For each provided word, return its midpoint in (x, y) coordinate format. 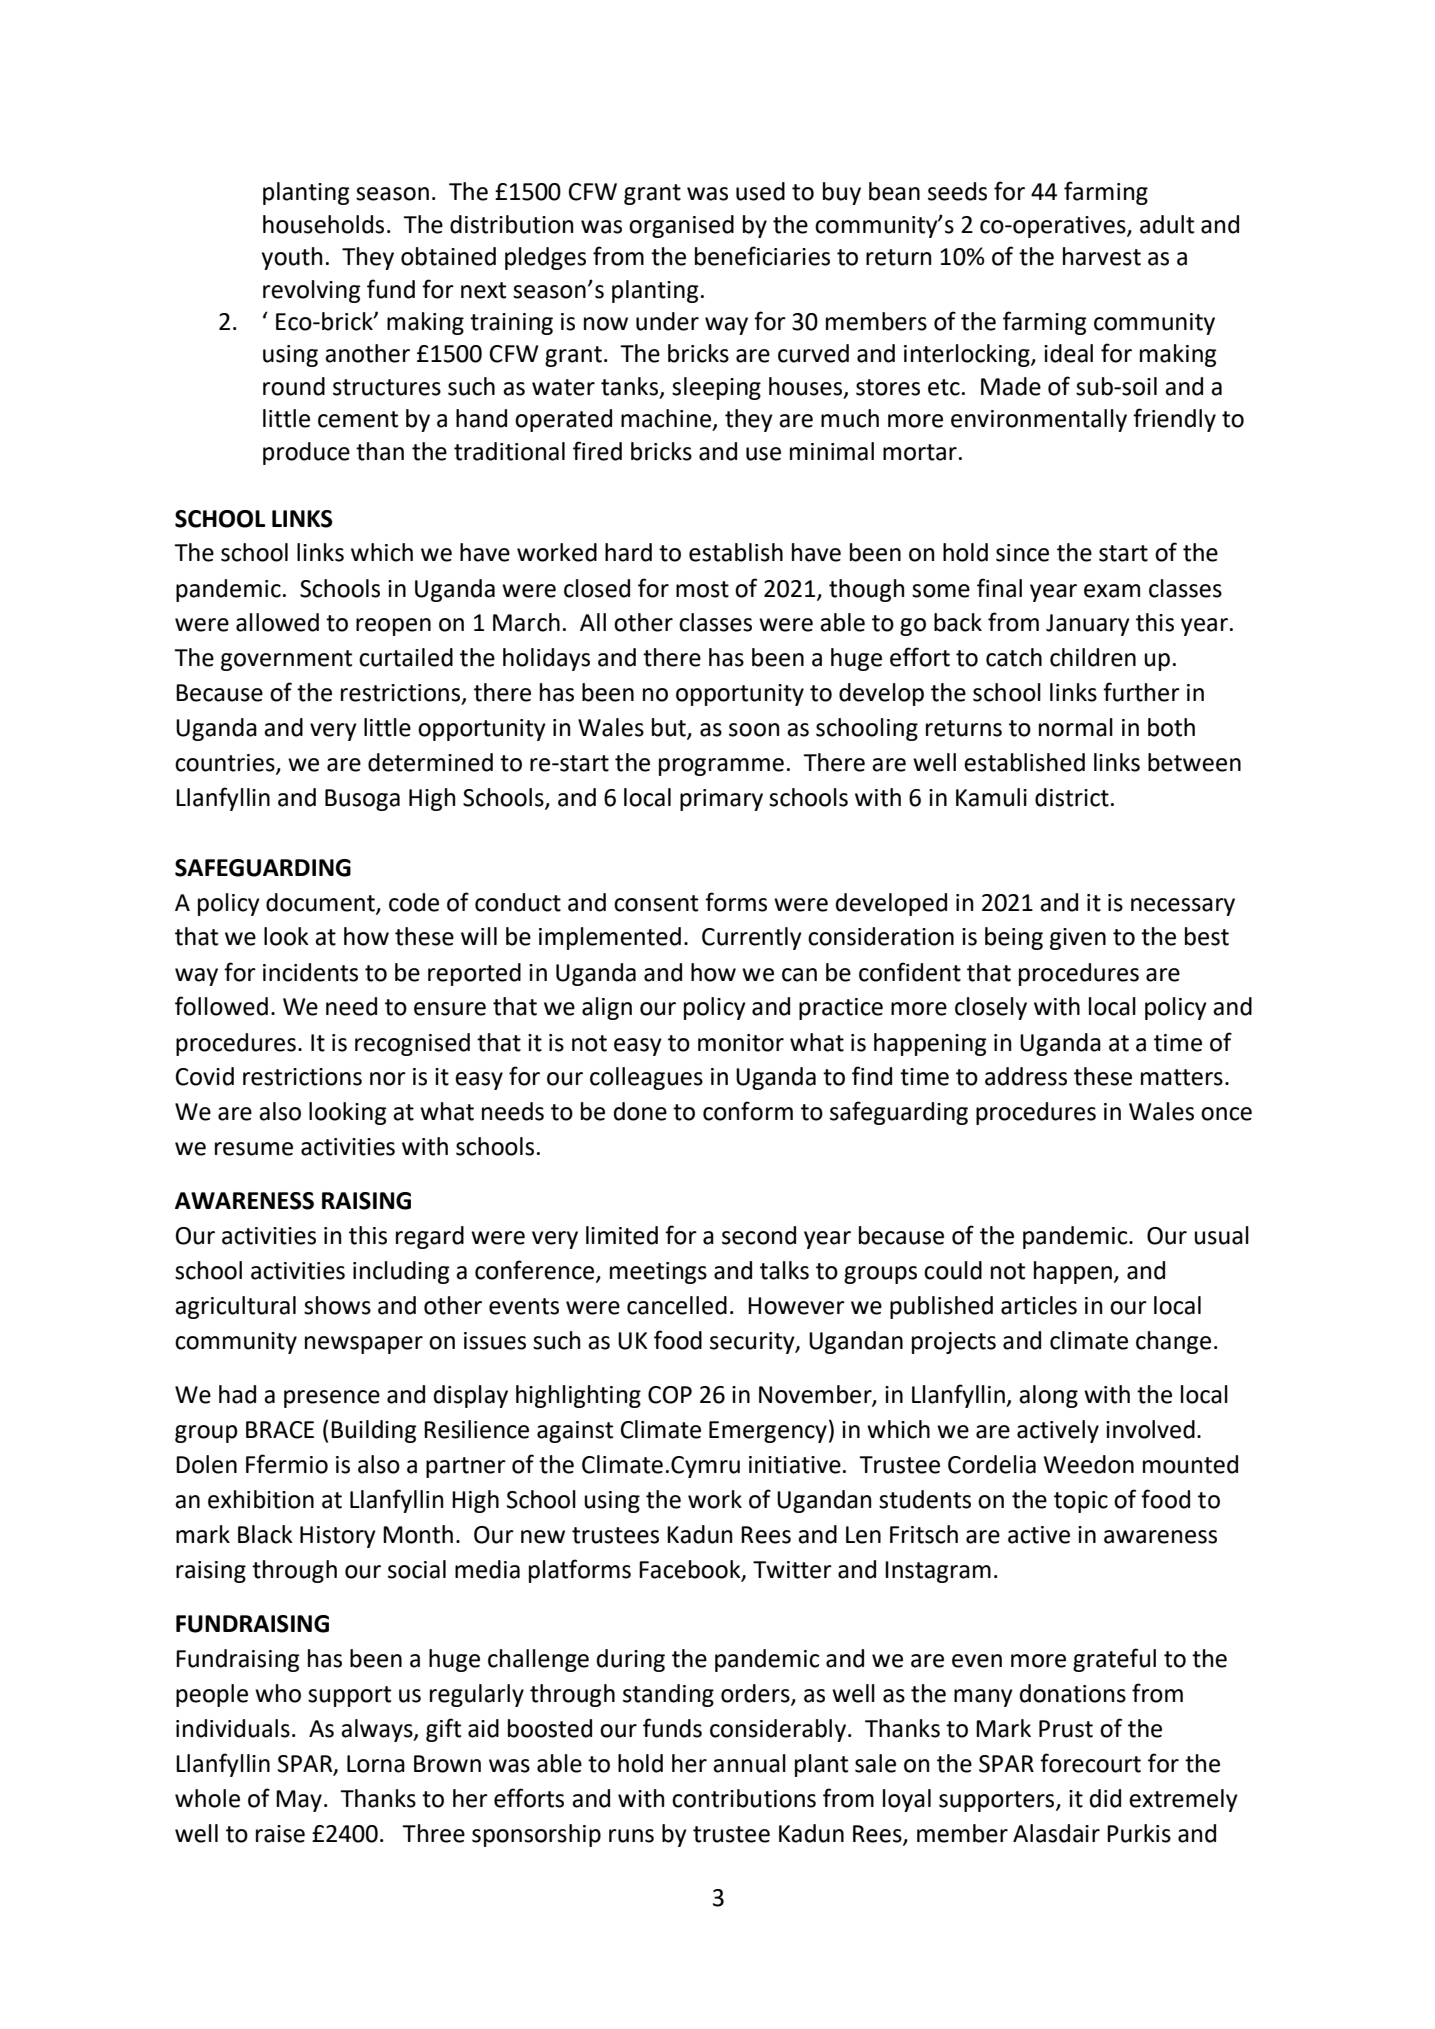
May (299, 1801)
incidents (310, 972)
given (1078, 939)
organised (681, 226)
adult (1167, 224)
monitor (741, 1043)
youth (291, 258)
